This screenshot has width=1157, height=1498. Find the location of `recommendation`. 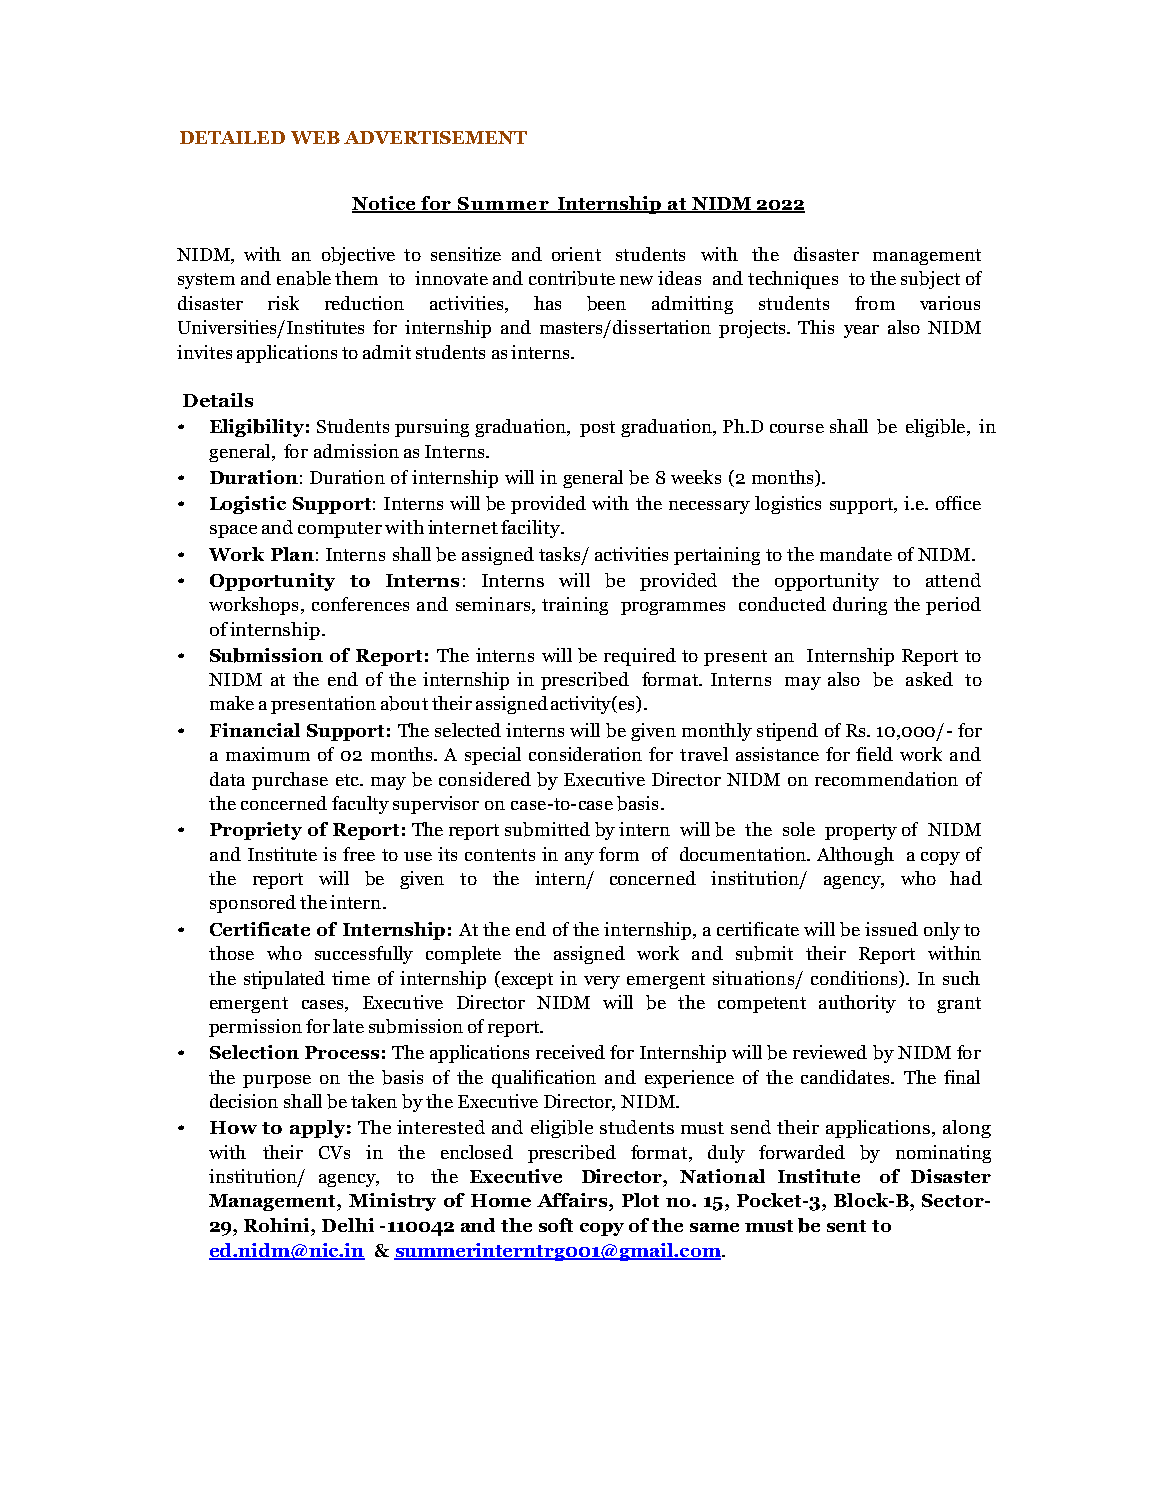

recommendation is located at coordinates (886, 779).
